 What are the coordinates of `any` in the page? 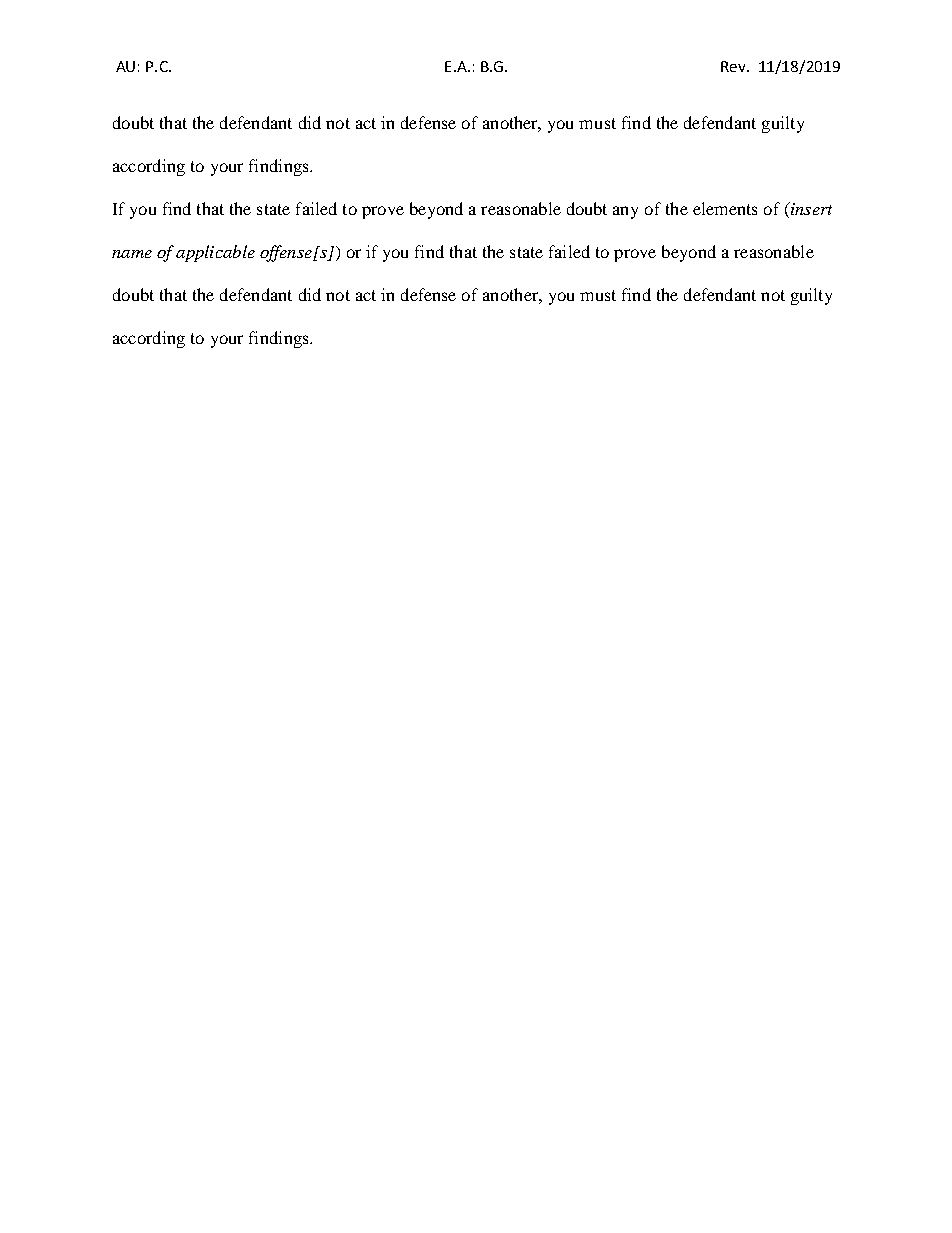 It's located at (625, 212).
